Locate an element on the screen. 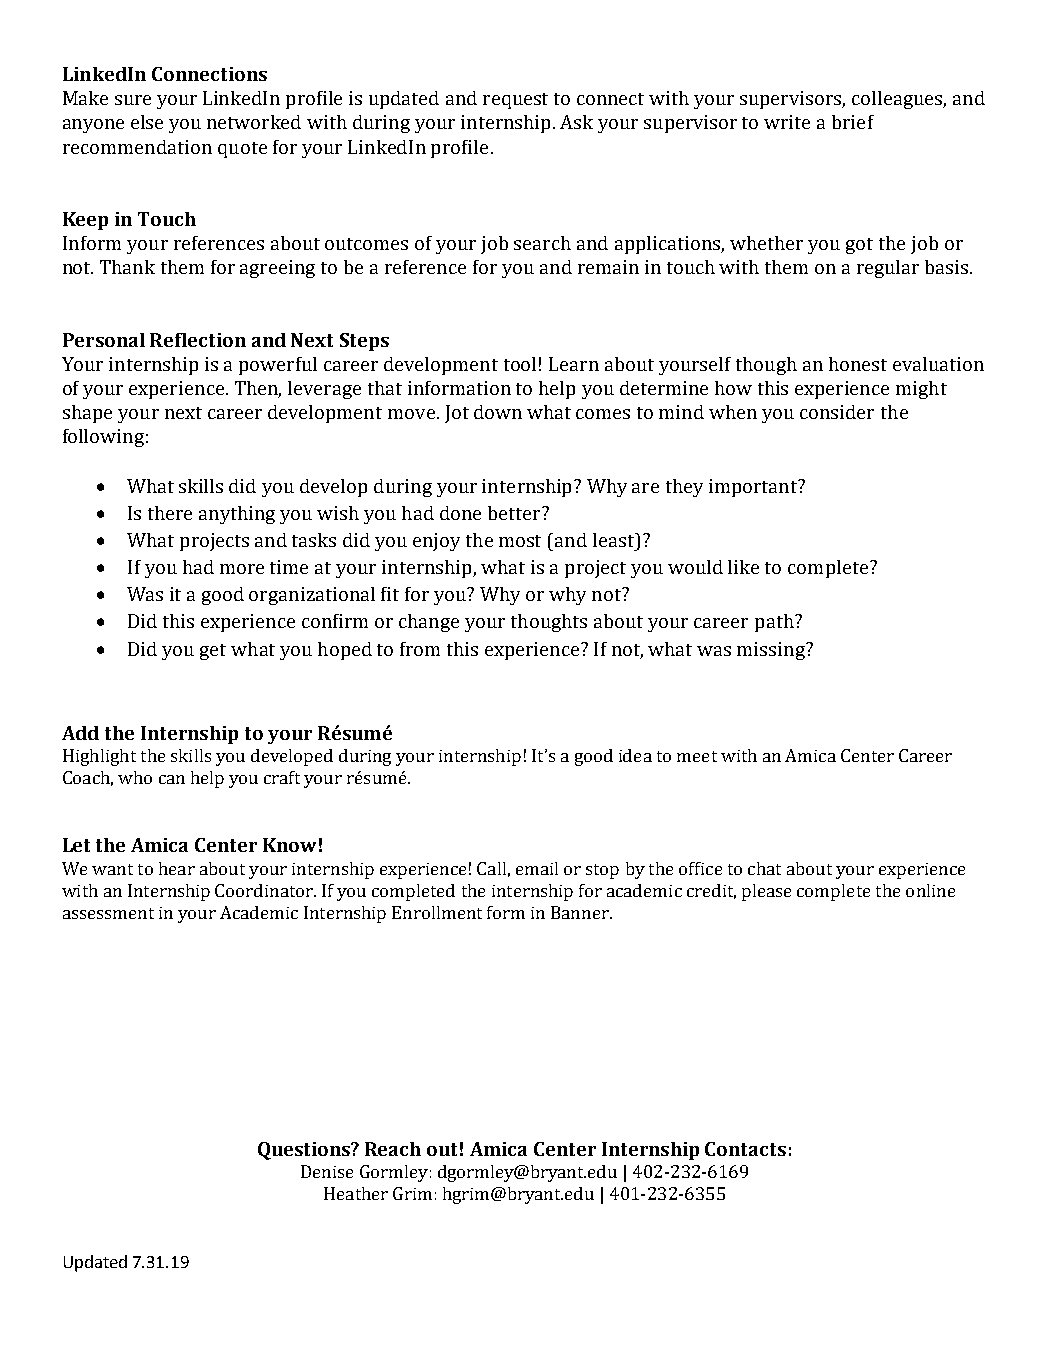 The image size is (1049, 1358). get is located at coordinates (213, 652).
